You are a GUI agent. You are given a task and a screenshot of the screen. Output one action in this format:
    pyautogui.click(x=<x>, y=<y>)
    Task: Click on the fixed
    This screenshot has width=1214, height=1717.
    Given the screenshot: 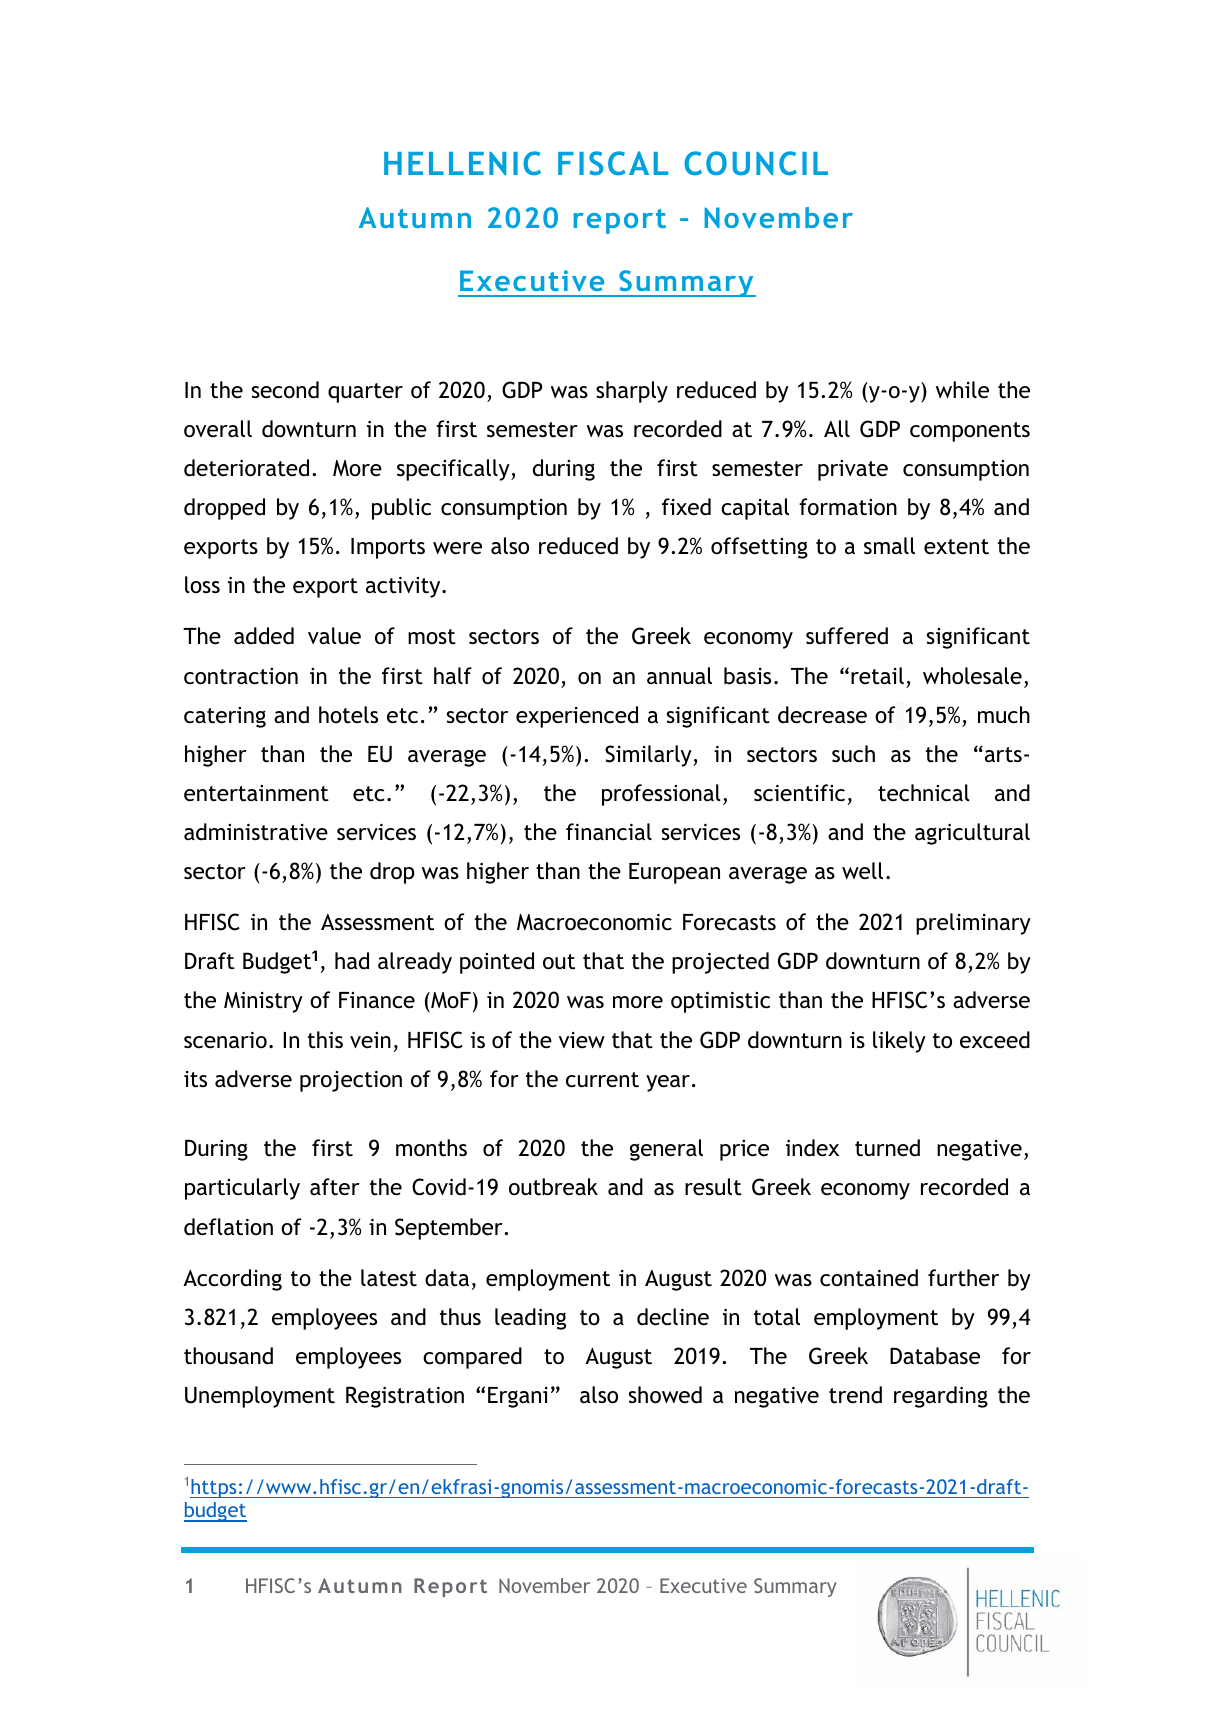 What is the action you would take?
    pyautogui.click(x=686, y=507)
